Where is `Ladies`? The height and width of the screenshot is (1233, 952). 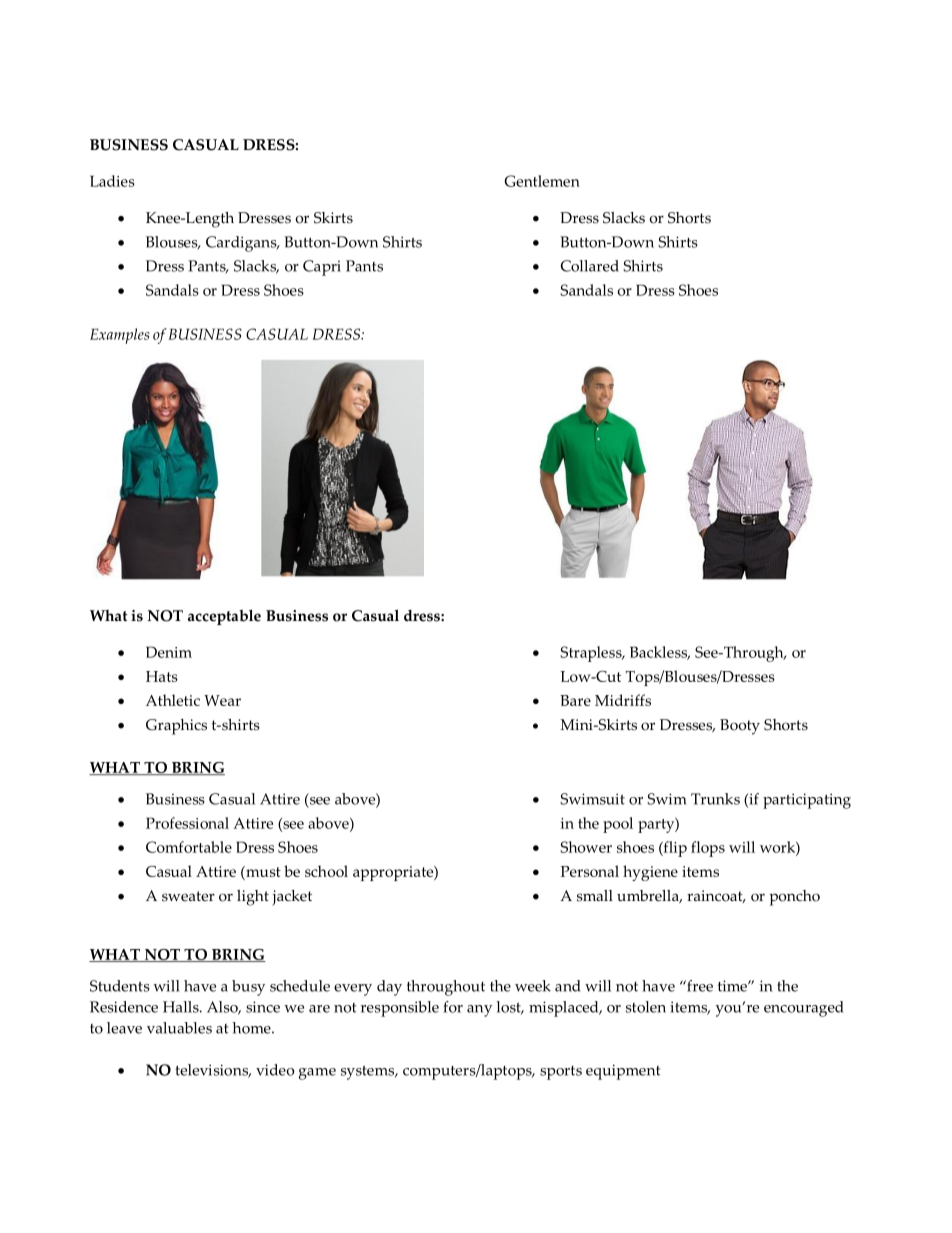 Ladies is located at coordinates (112, 181).
